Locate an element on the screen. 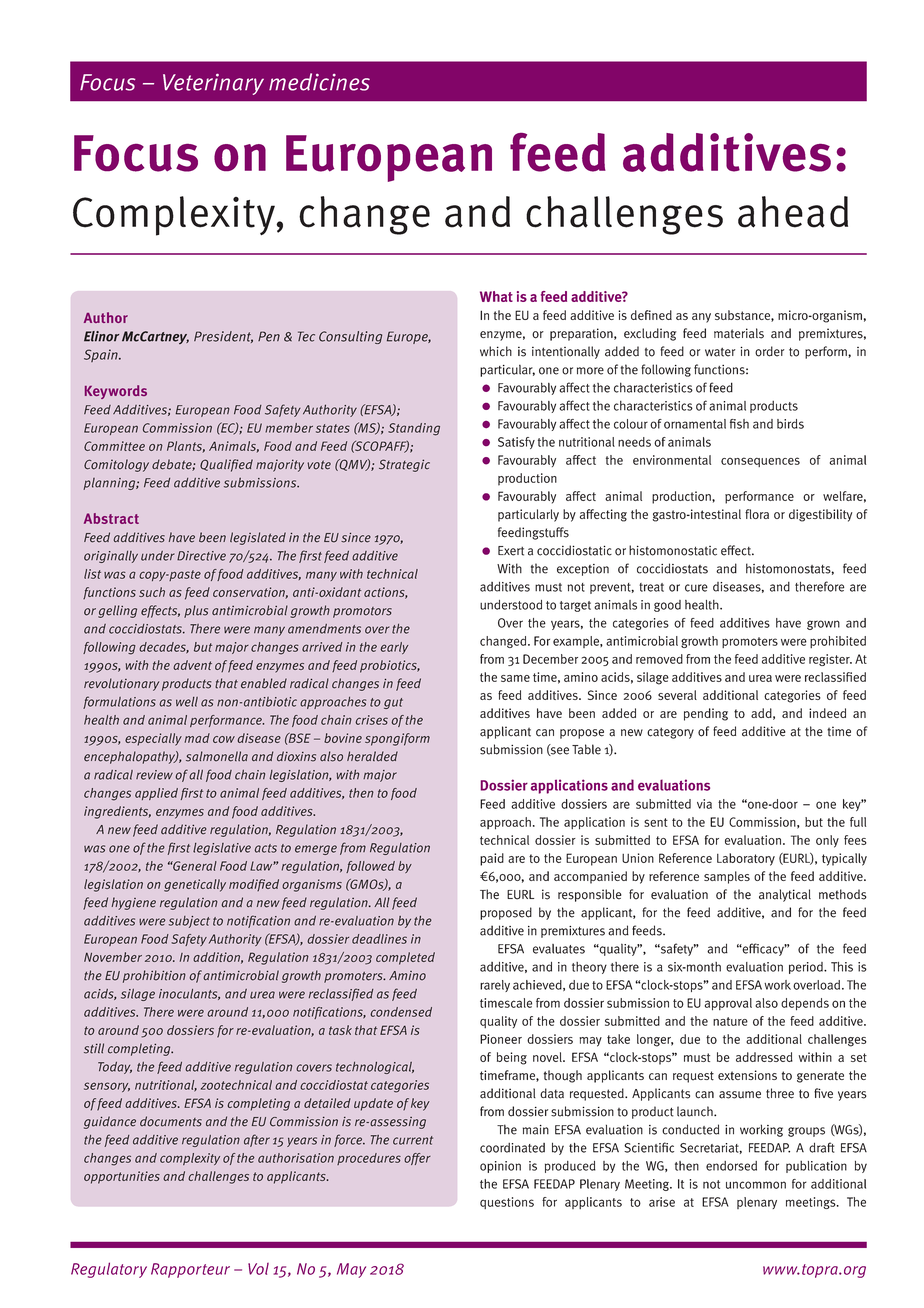  Veterinary is located at coordinates (213, 84).
